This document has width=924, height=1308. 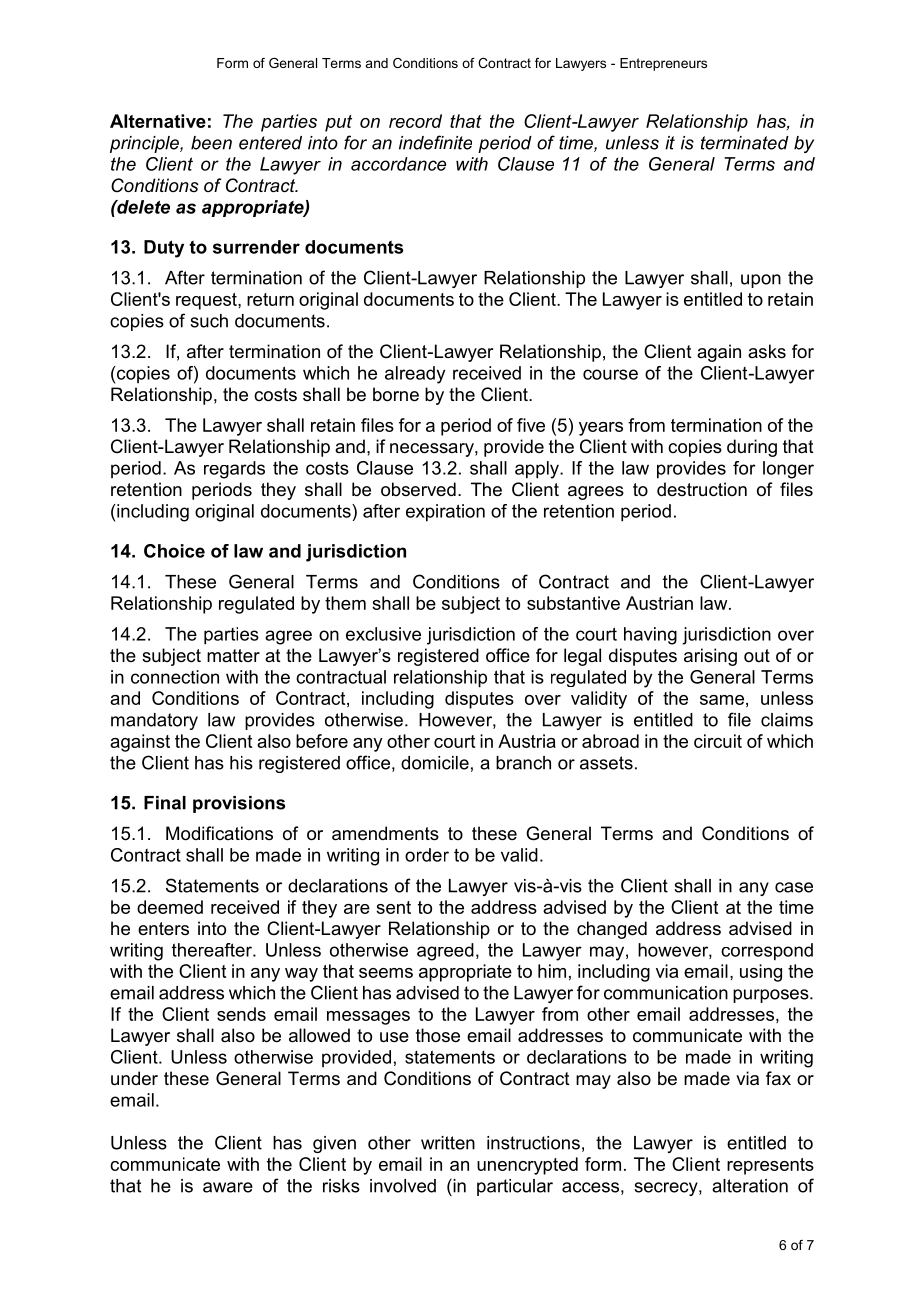 What do you see at coordinates (427, 855) in the document?
I see `order` at bounding box center [427, 855].
